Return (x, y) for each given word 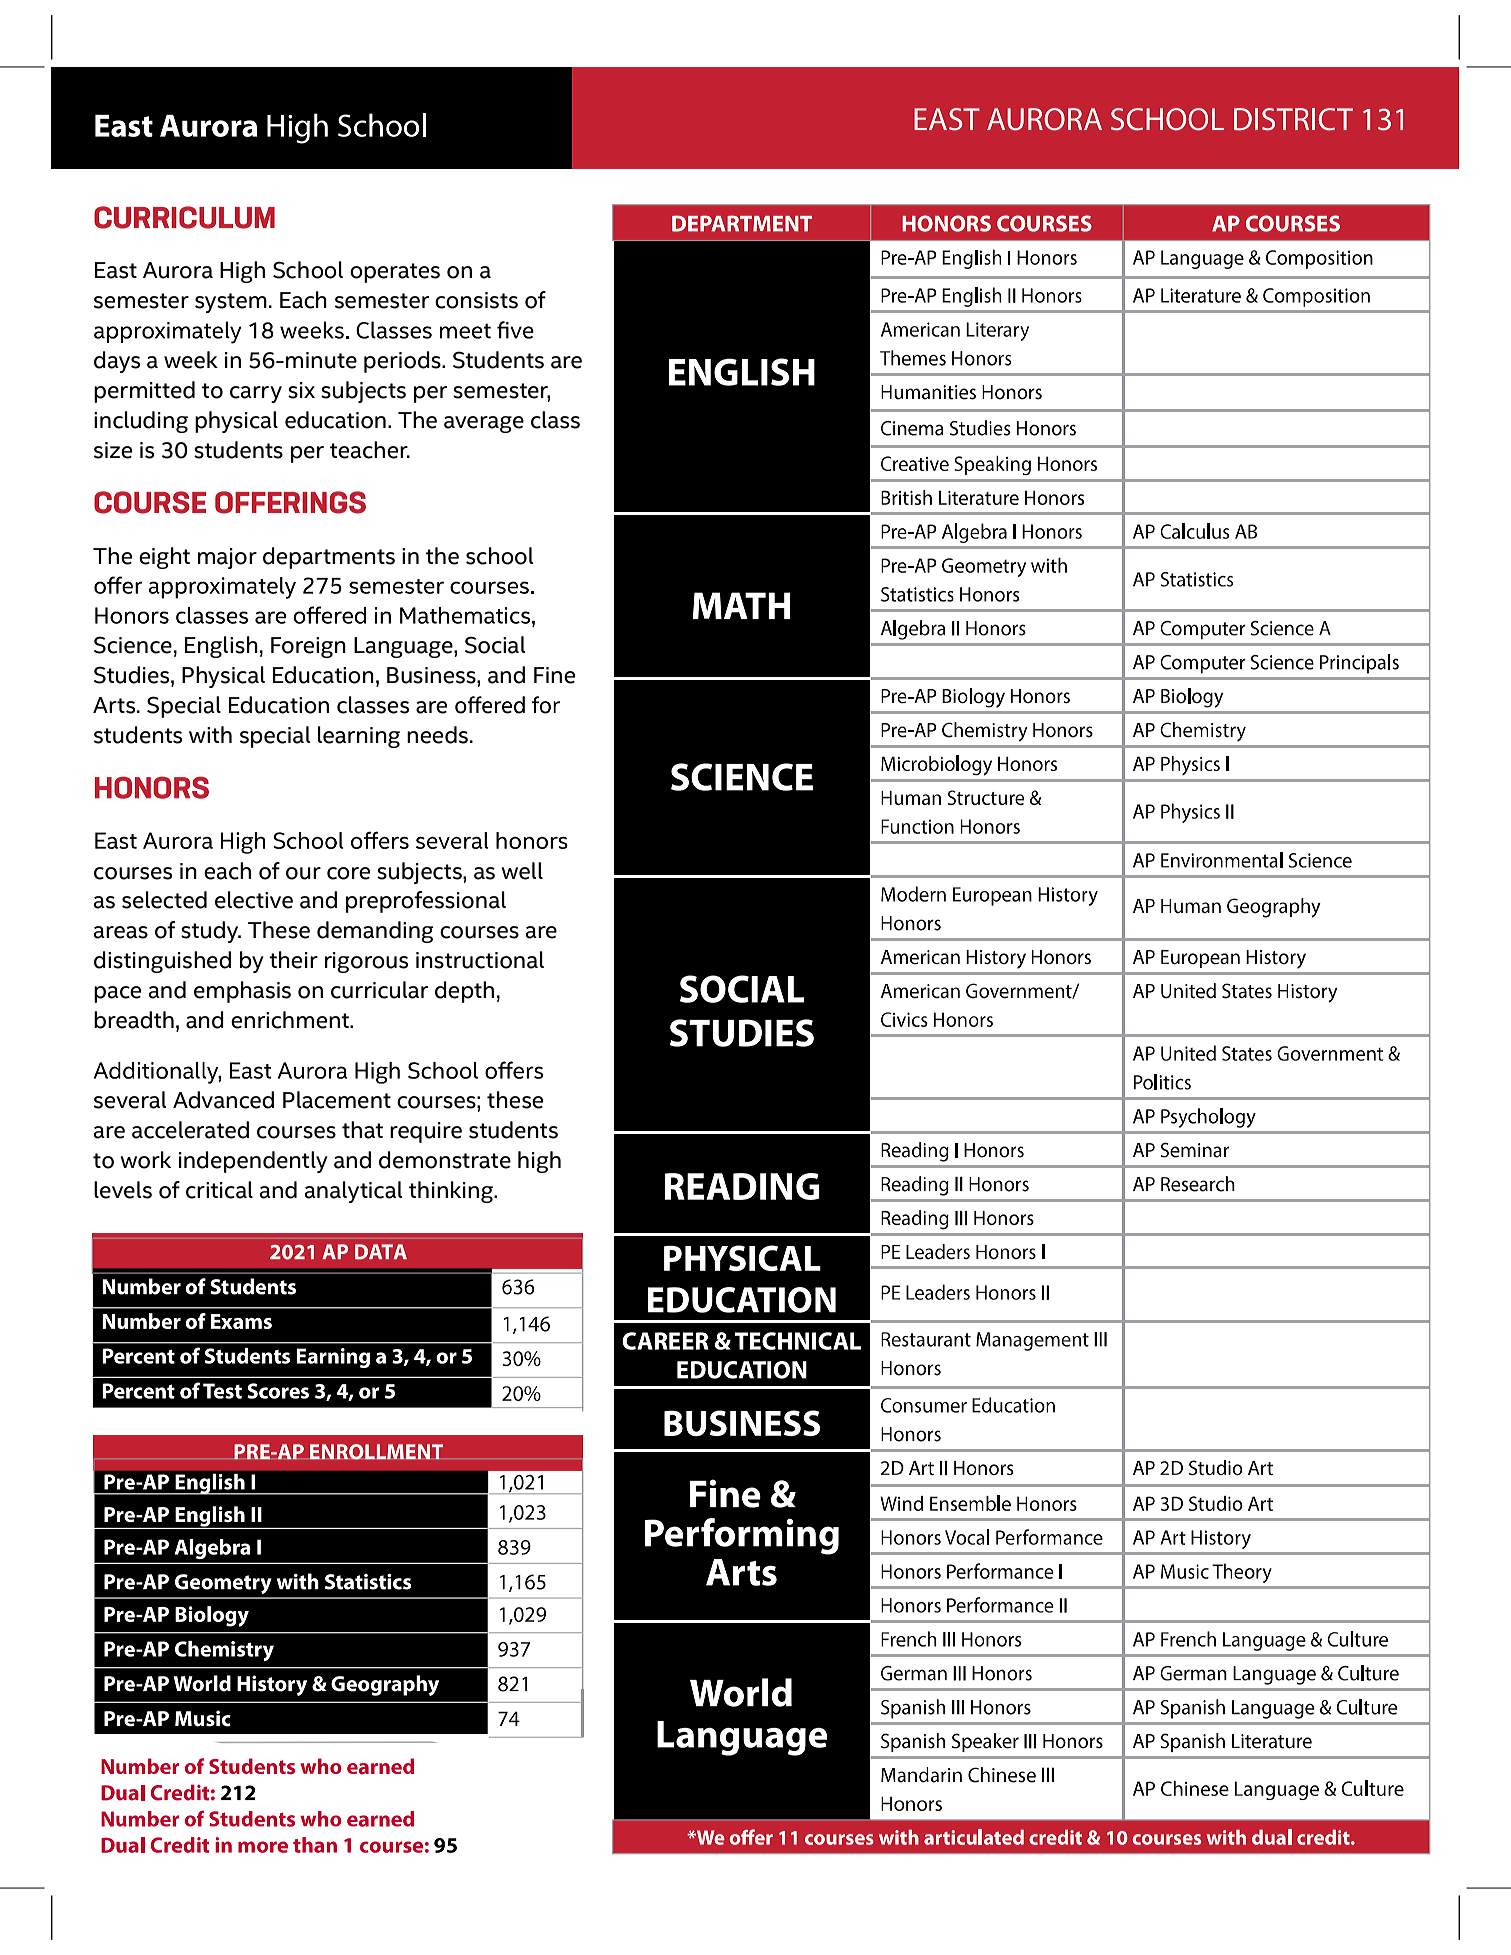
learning (359, 737)
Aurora (178, 270)
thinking (452, 1192)
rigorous (366, 962)
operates (395, 273)
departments (329, 558)
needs (437, 735)
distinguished (162, 962)
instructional (480, 960)
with (210, 734)
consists (476, 300)
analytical (354, 1192)
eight (164, 558)
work (145, 1160)
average (484, 424)
